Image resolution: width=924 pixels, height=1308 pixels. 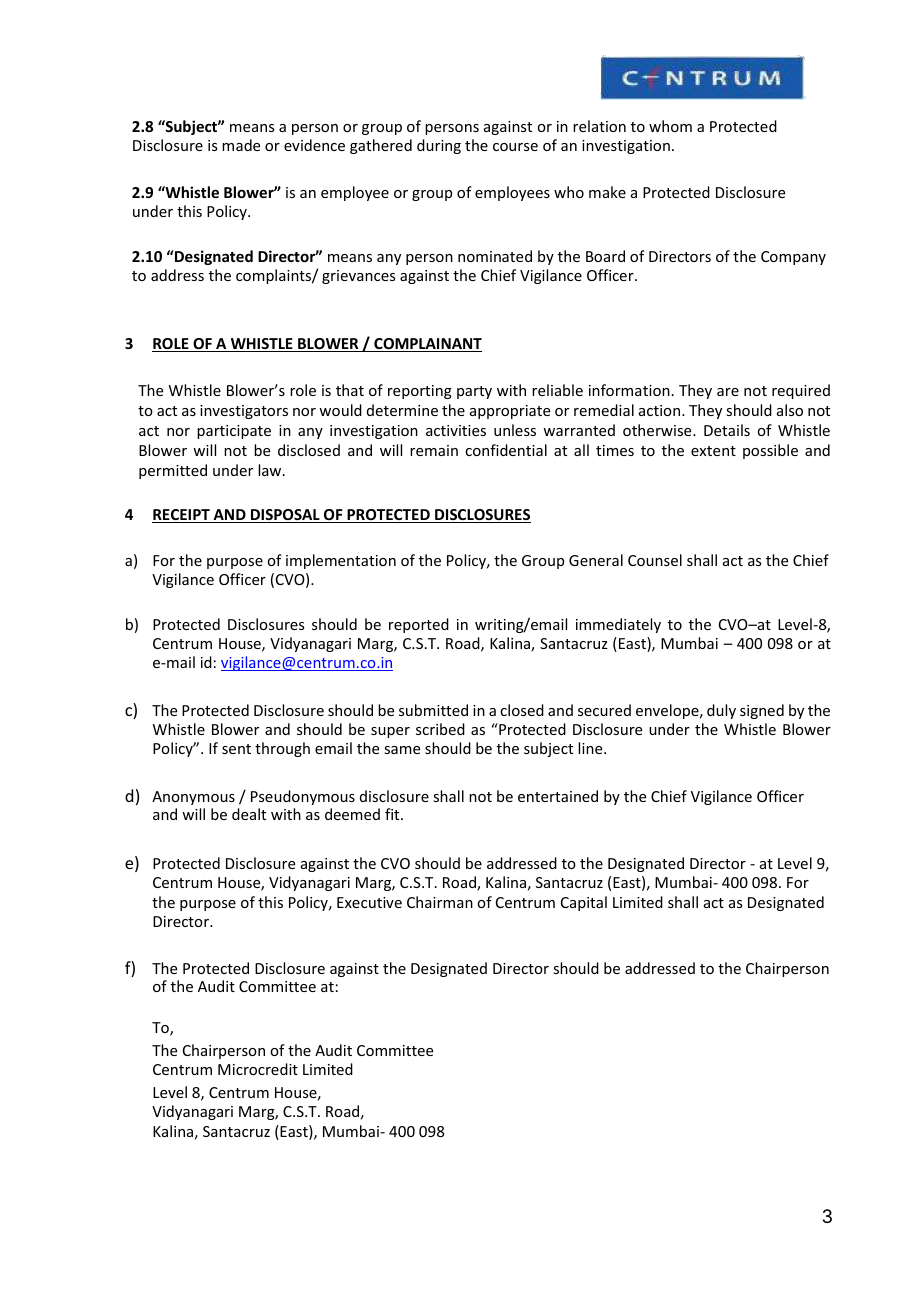 I want to click on implementation, so click(x=341, y=561).
